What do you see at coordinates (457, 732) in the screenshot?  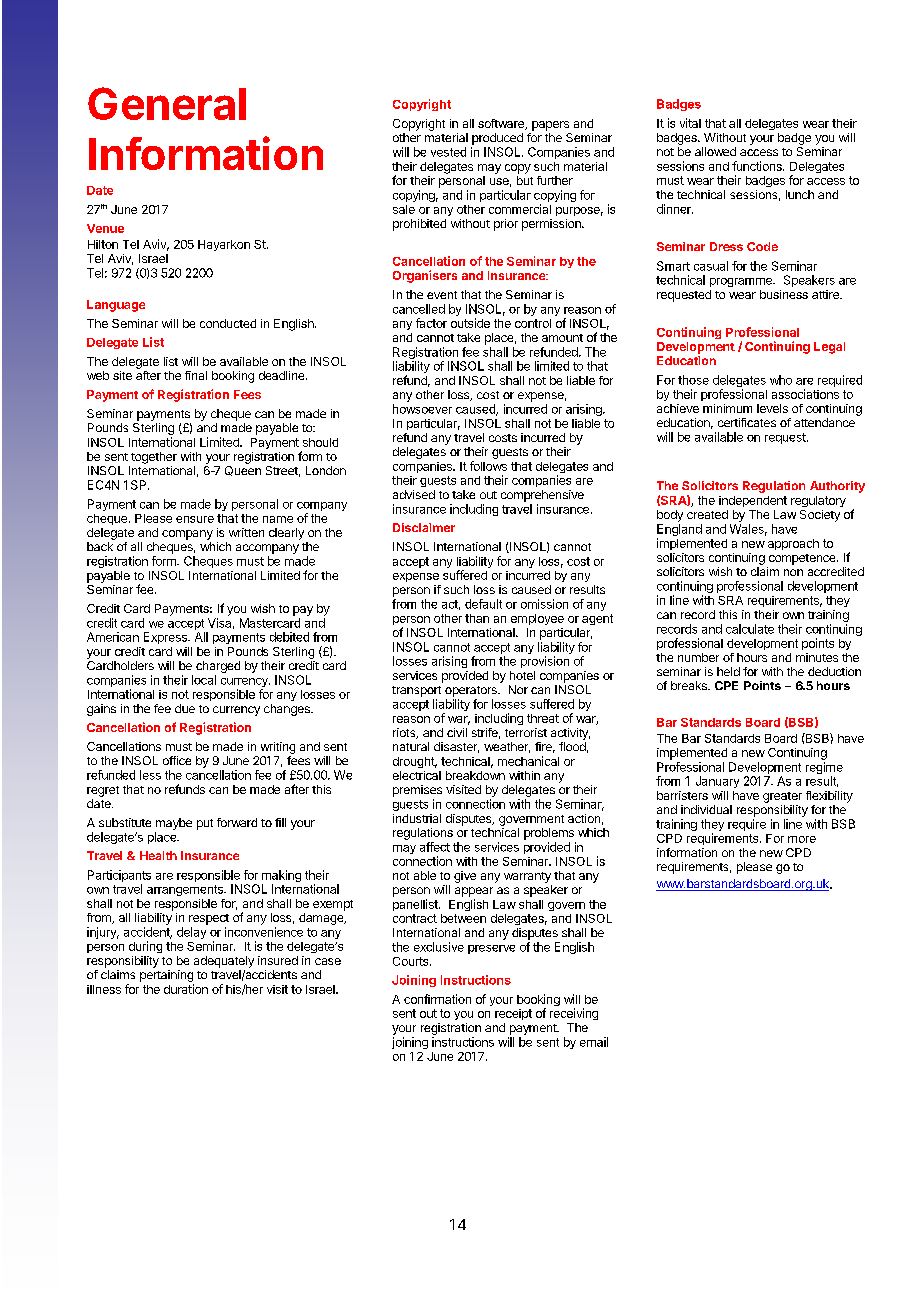 I see `civil` at bounding box center [457, 732].
